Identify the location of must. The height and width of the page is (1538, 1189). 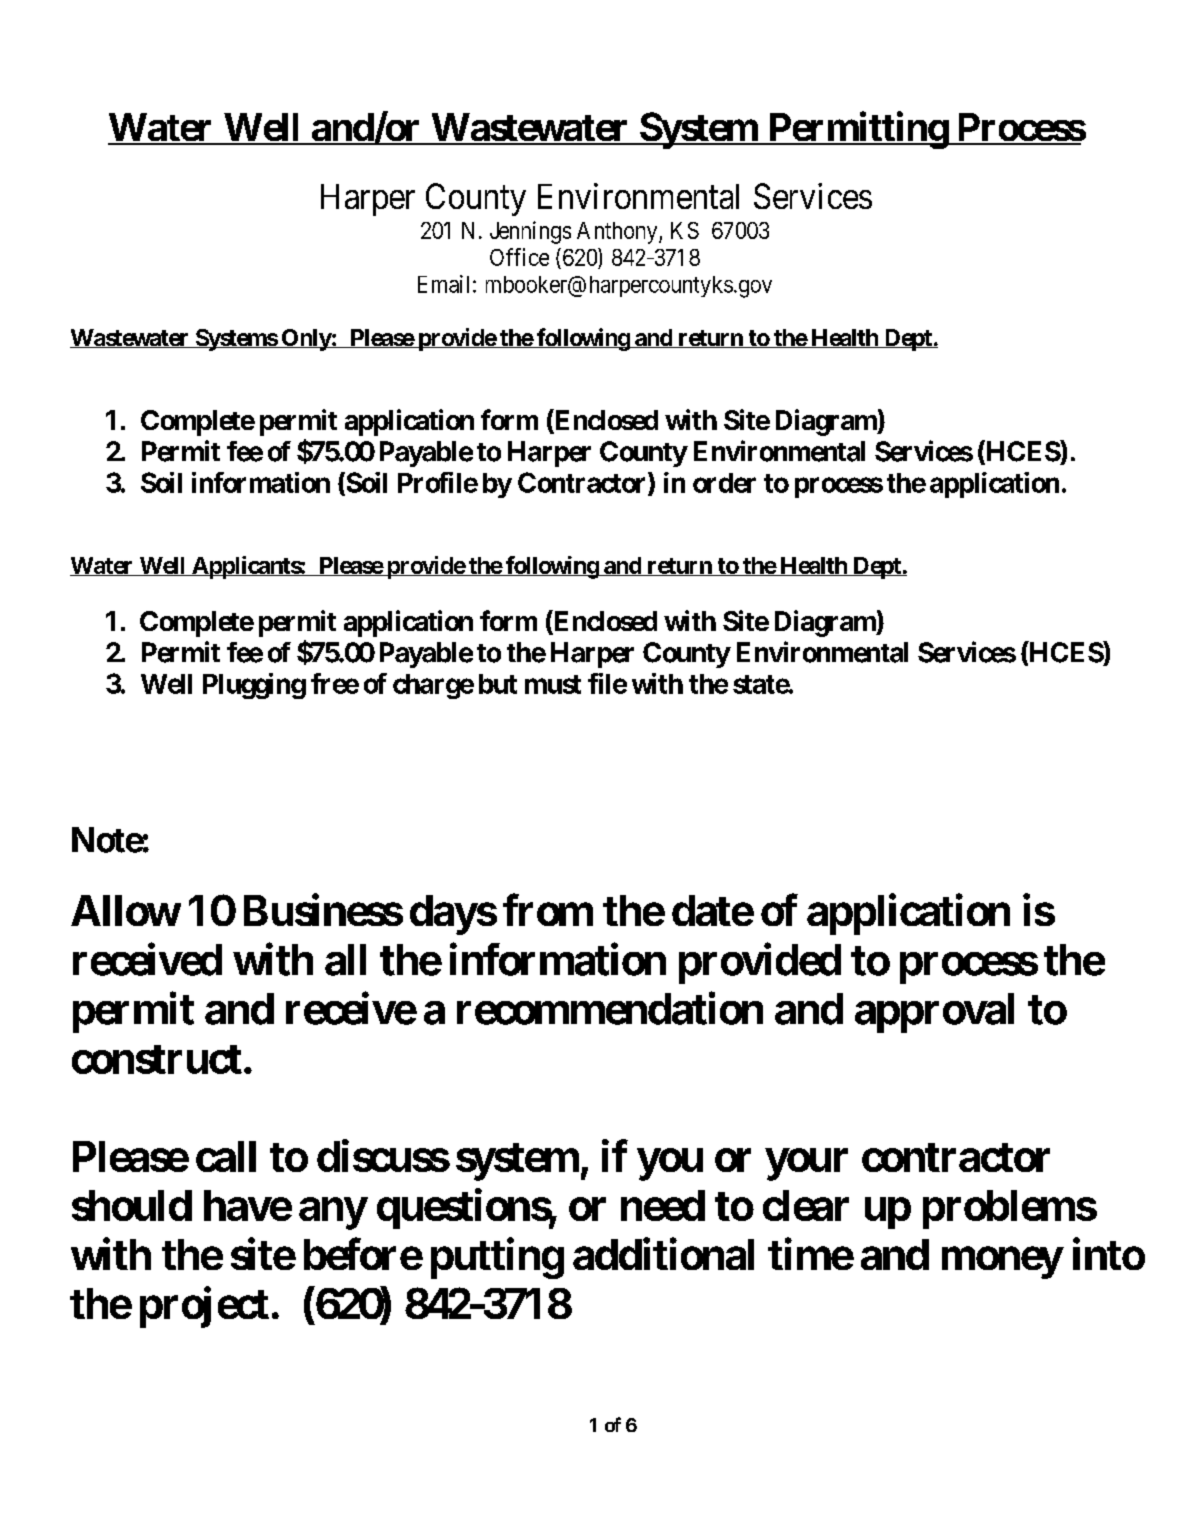
(553, 684).
